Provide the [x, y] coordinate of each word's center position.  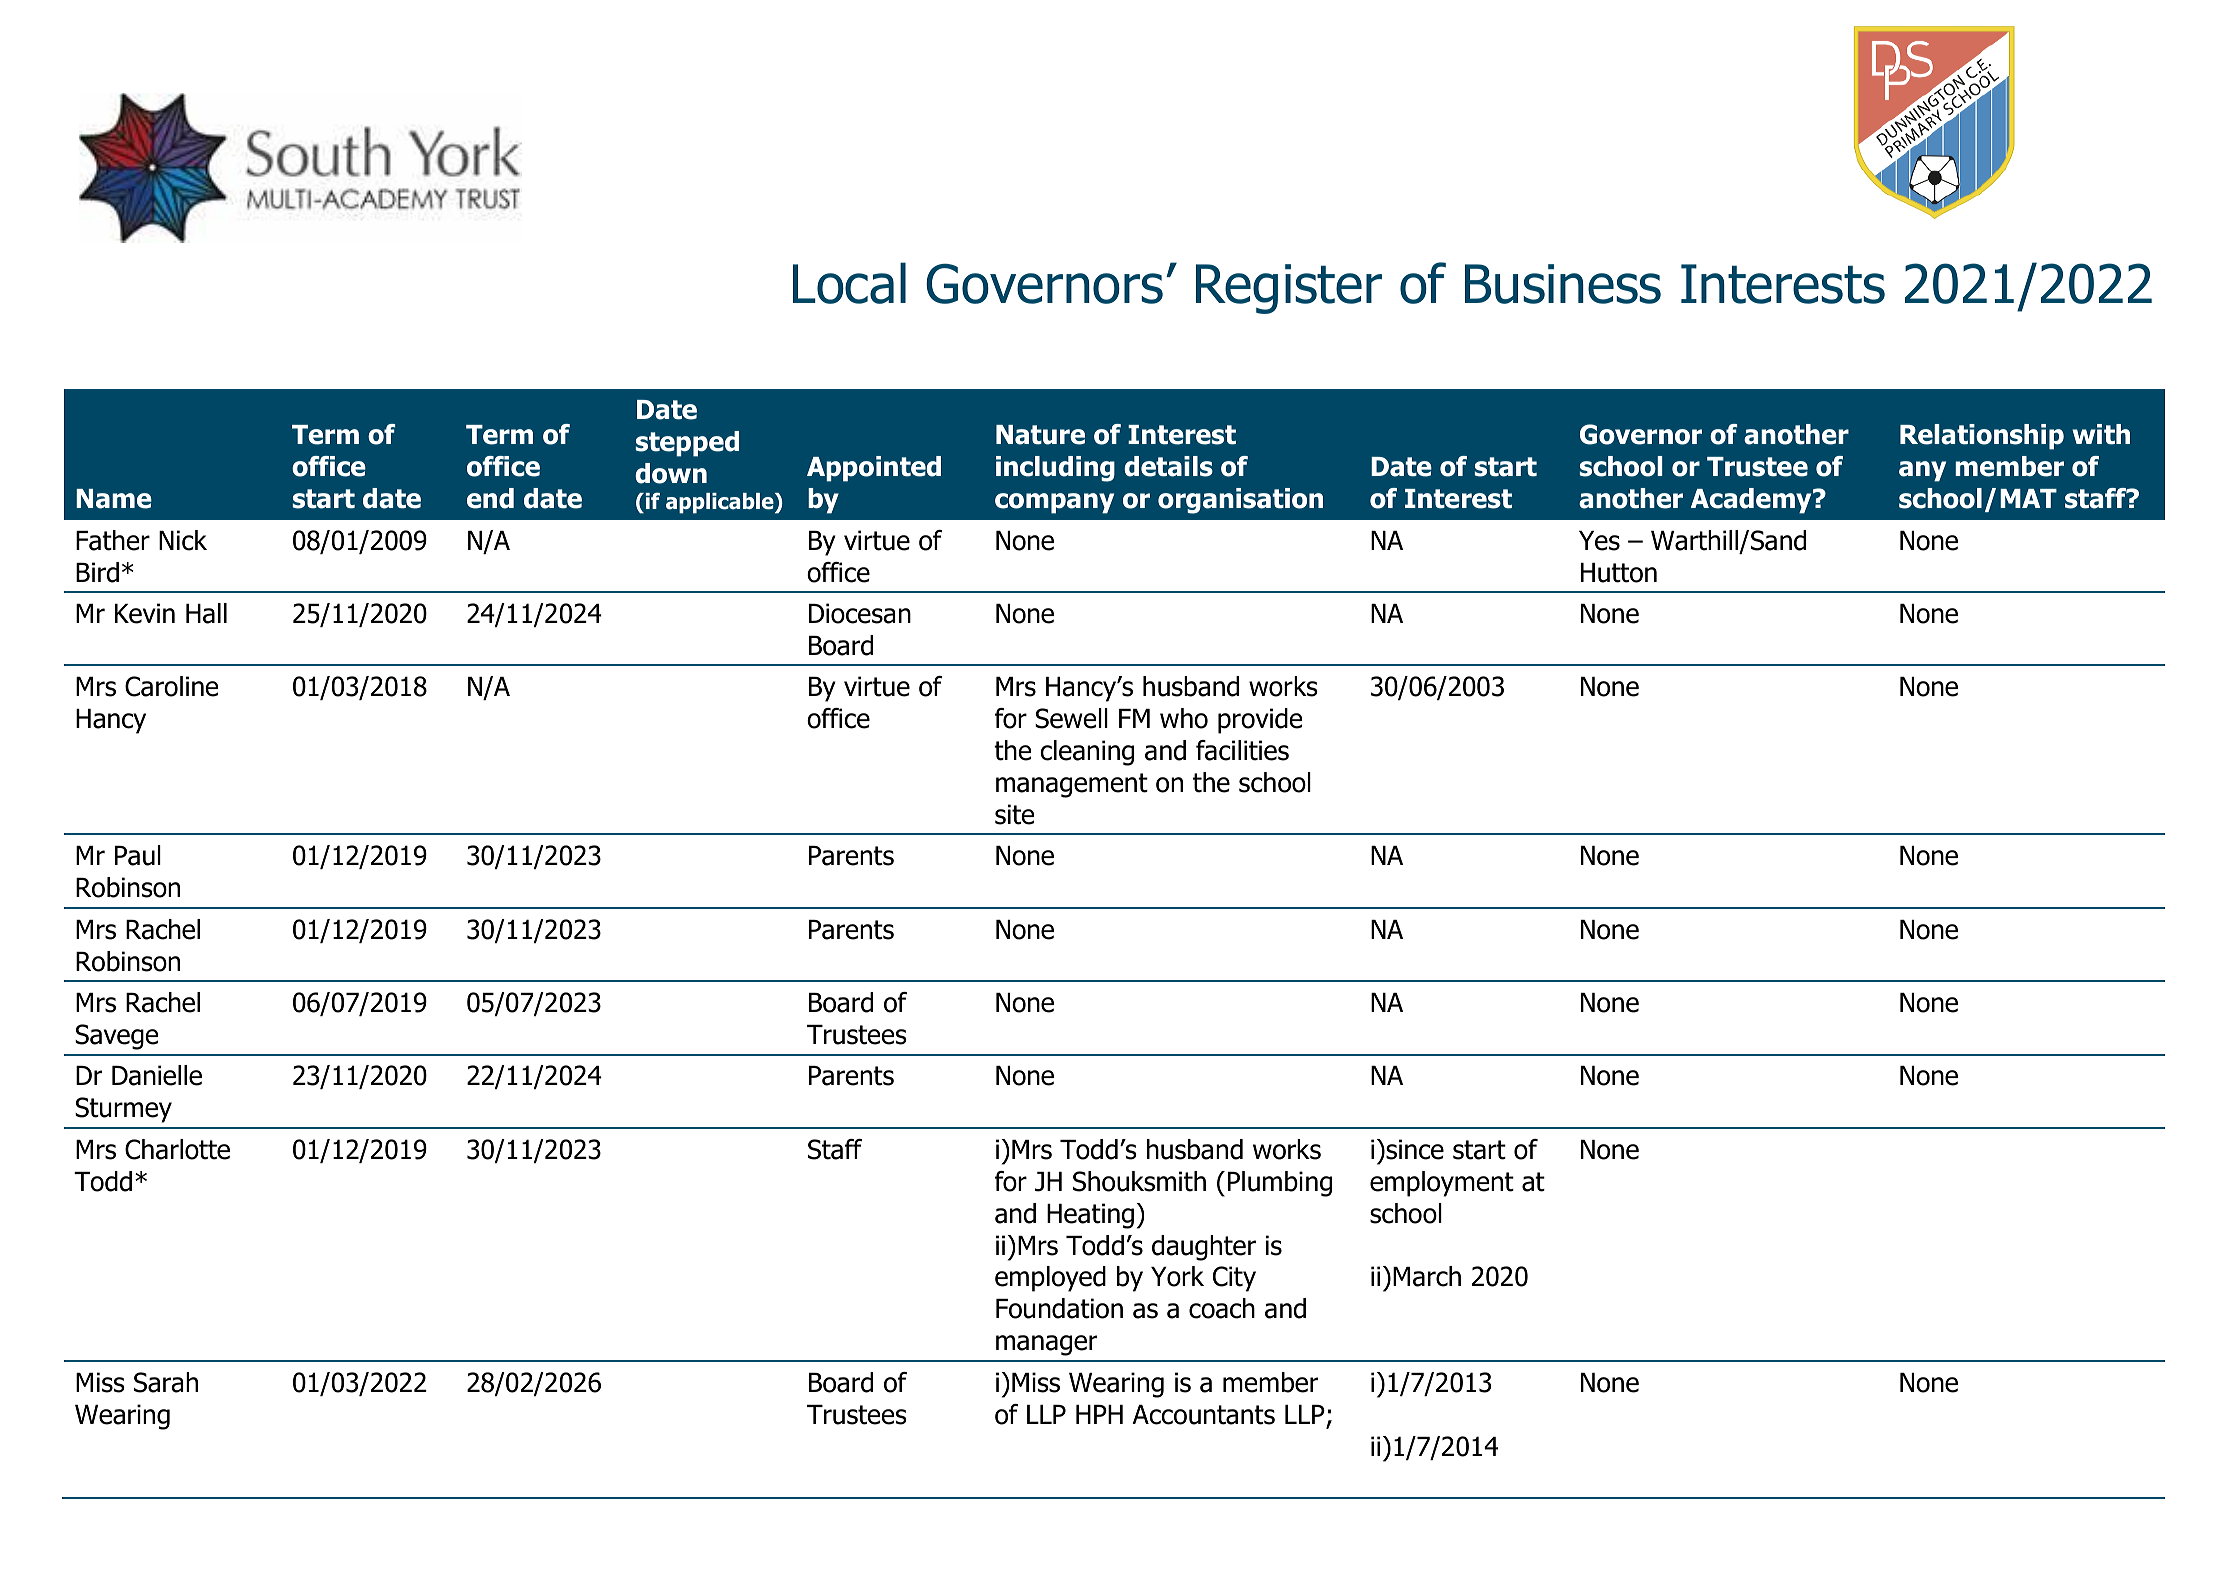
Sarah [166, 1382]
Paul [138, 855]
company [1054, 503]
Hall [206, 613]
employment [1442, 1184]
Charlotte [177, 1149]
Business [1563, 284]
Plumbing [1280, 1184]
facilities [1242, 750]
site [1014, 814]
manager [1046, 1345]
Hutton [1619, 573]
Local [849, 283]
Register [1289, 289]
